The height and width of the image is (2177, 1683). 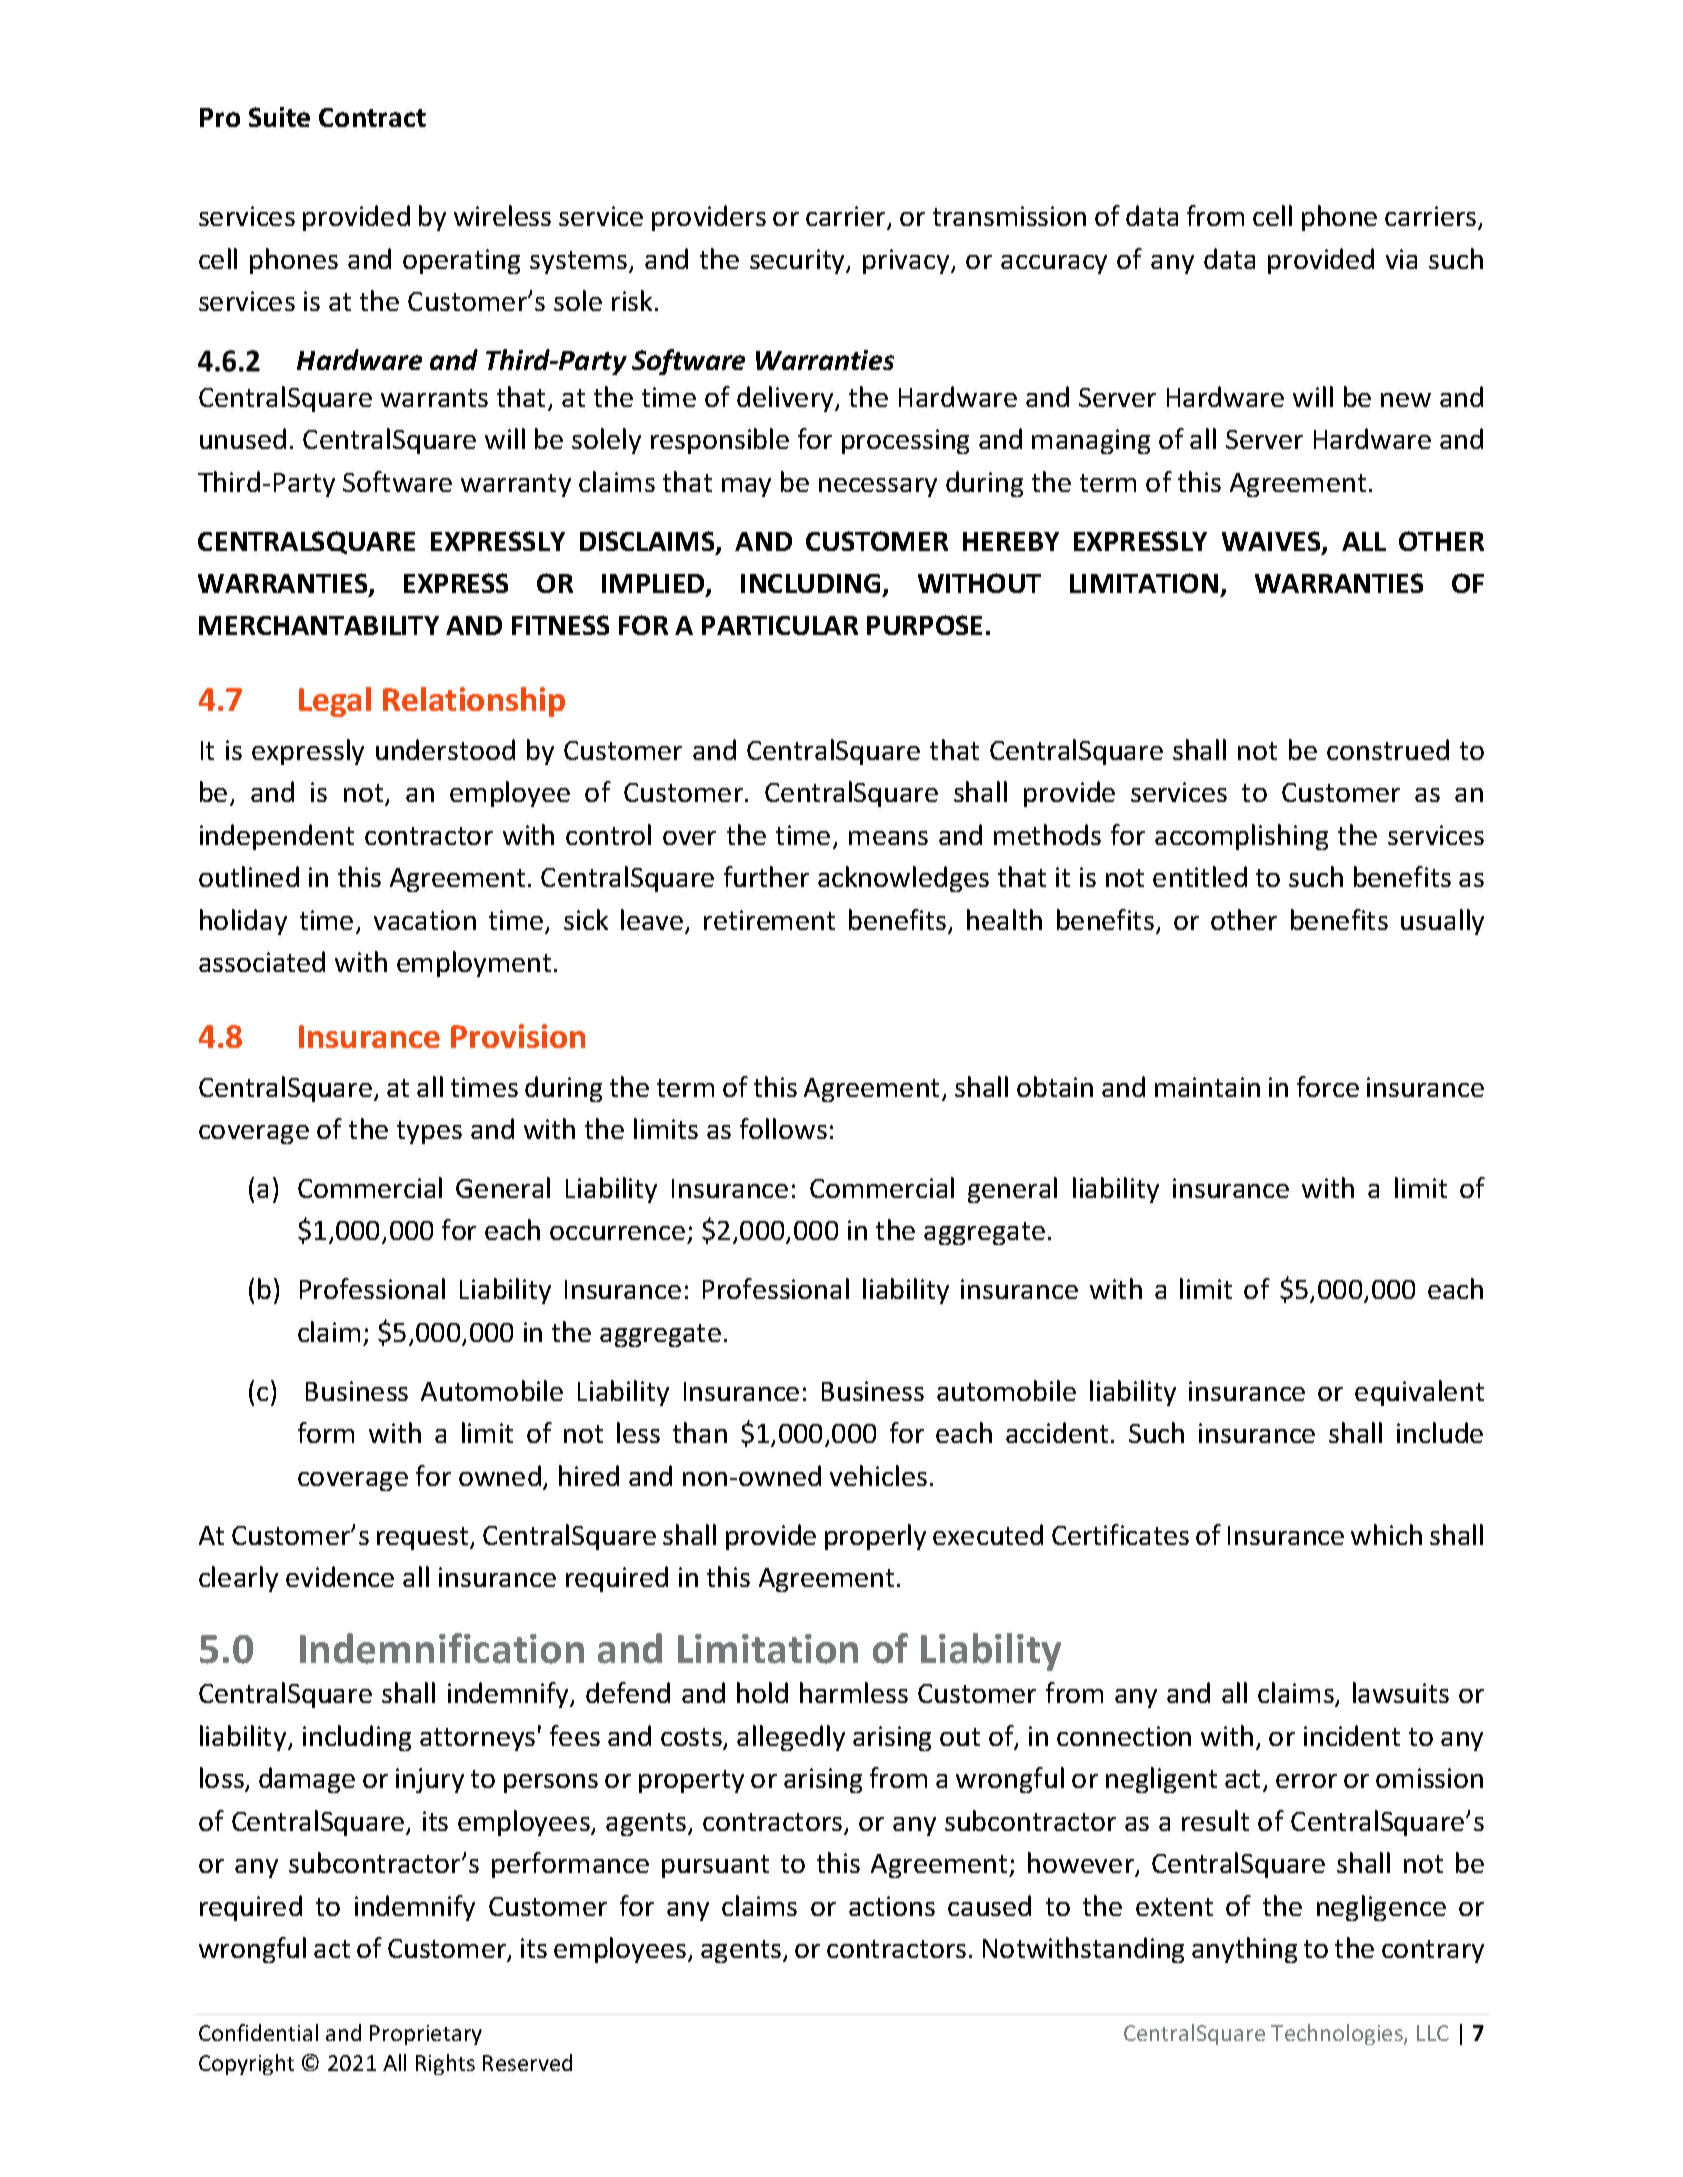 What do you see at coordinates (878, 487) in the image?
I see `necessary` at bounding box center [878, 487].
